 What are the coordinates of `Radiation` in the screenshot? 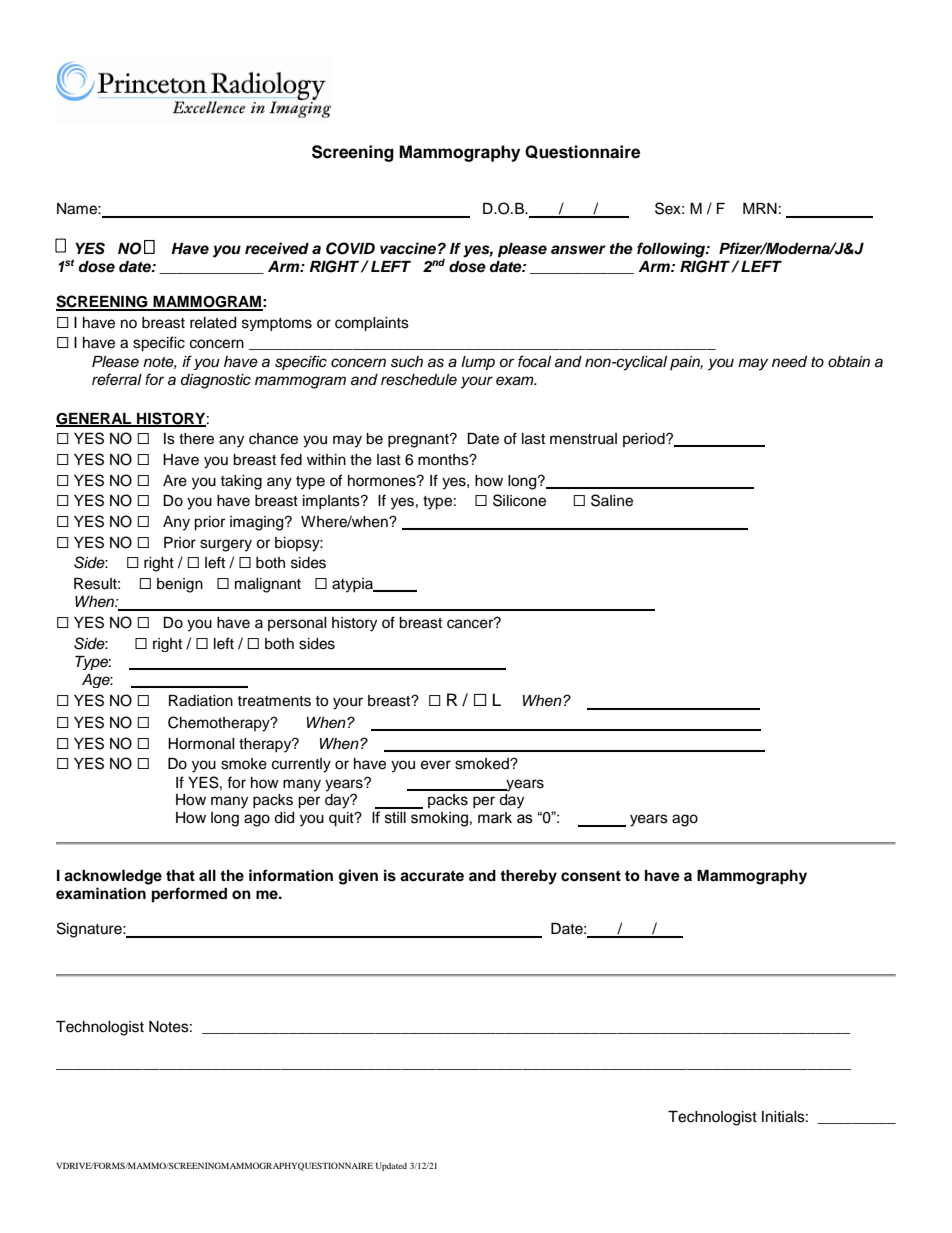 It's located at (201, 701).
